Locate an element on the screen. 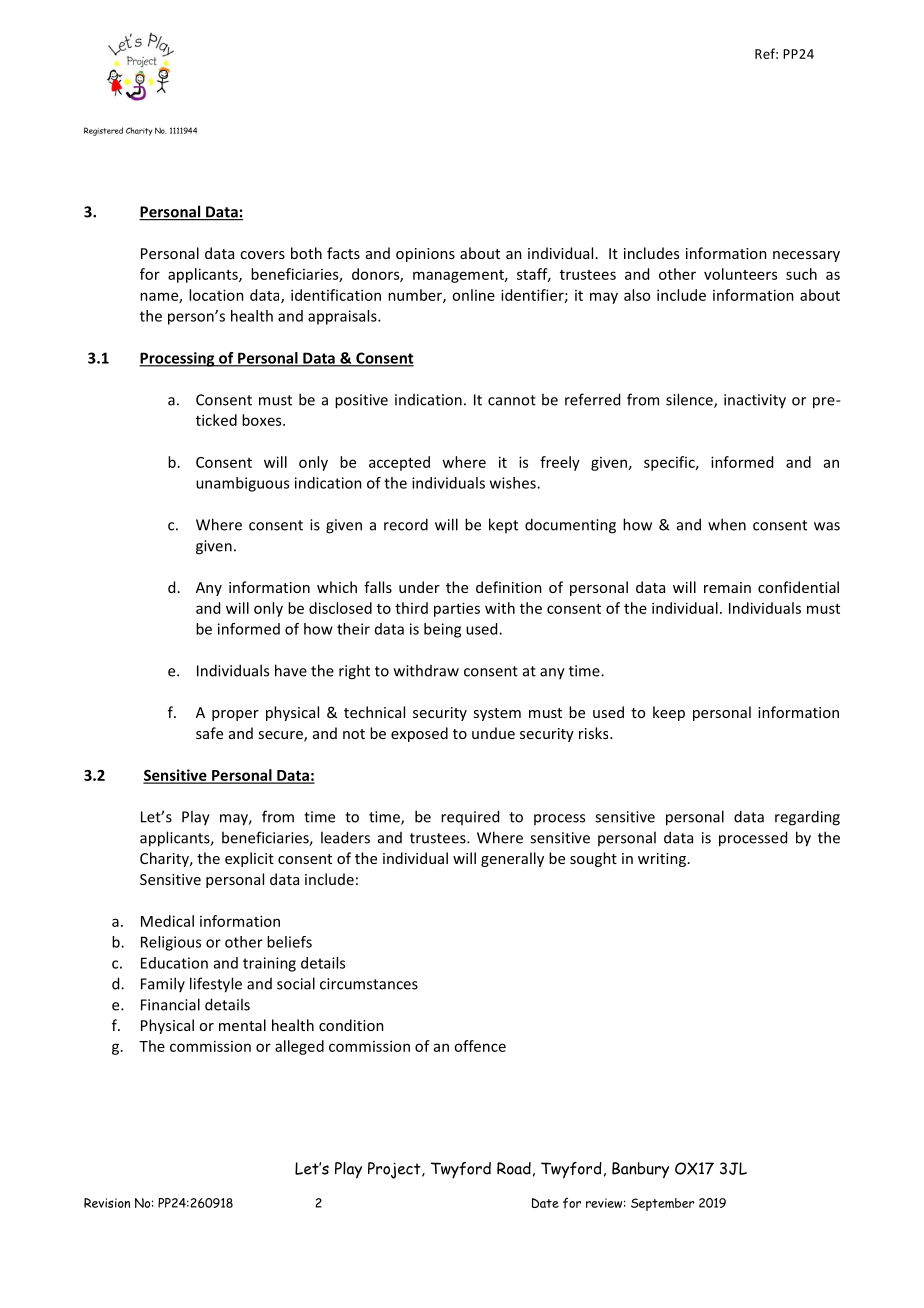 The image size is (924, 1308). opinions is located at coordinates (425, 255).
